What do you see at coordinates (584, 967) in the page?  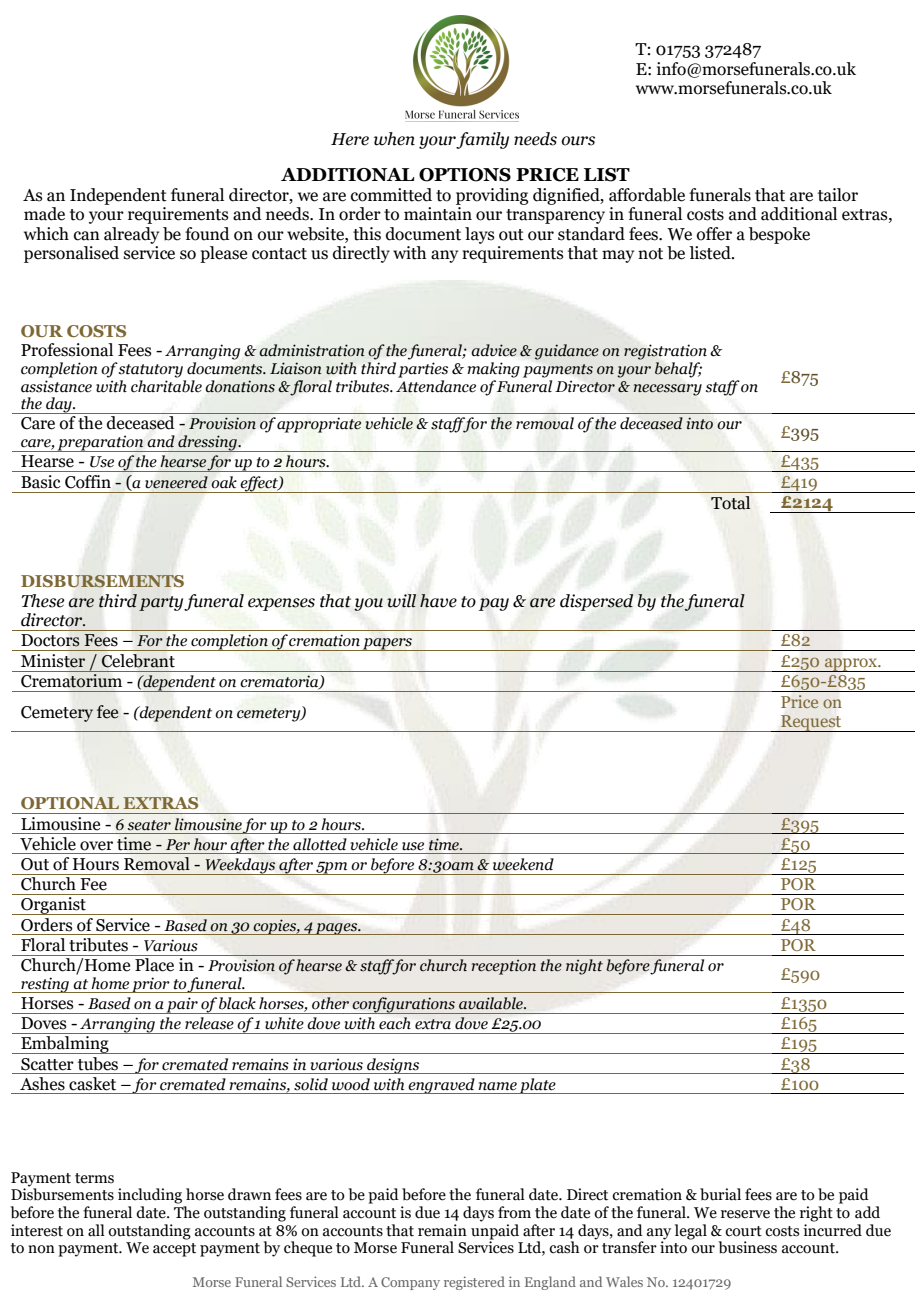 I see `night` at bounding box center [584, 967].
